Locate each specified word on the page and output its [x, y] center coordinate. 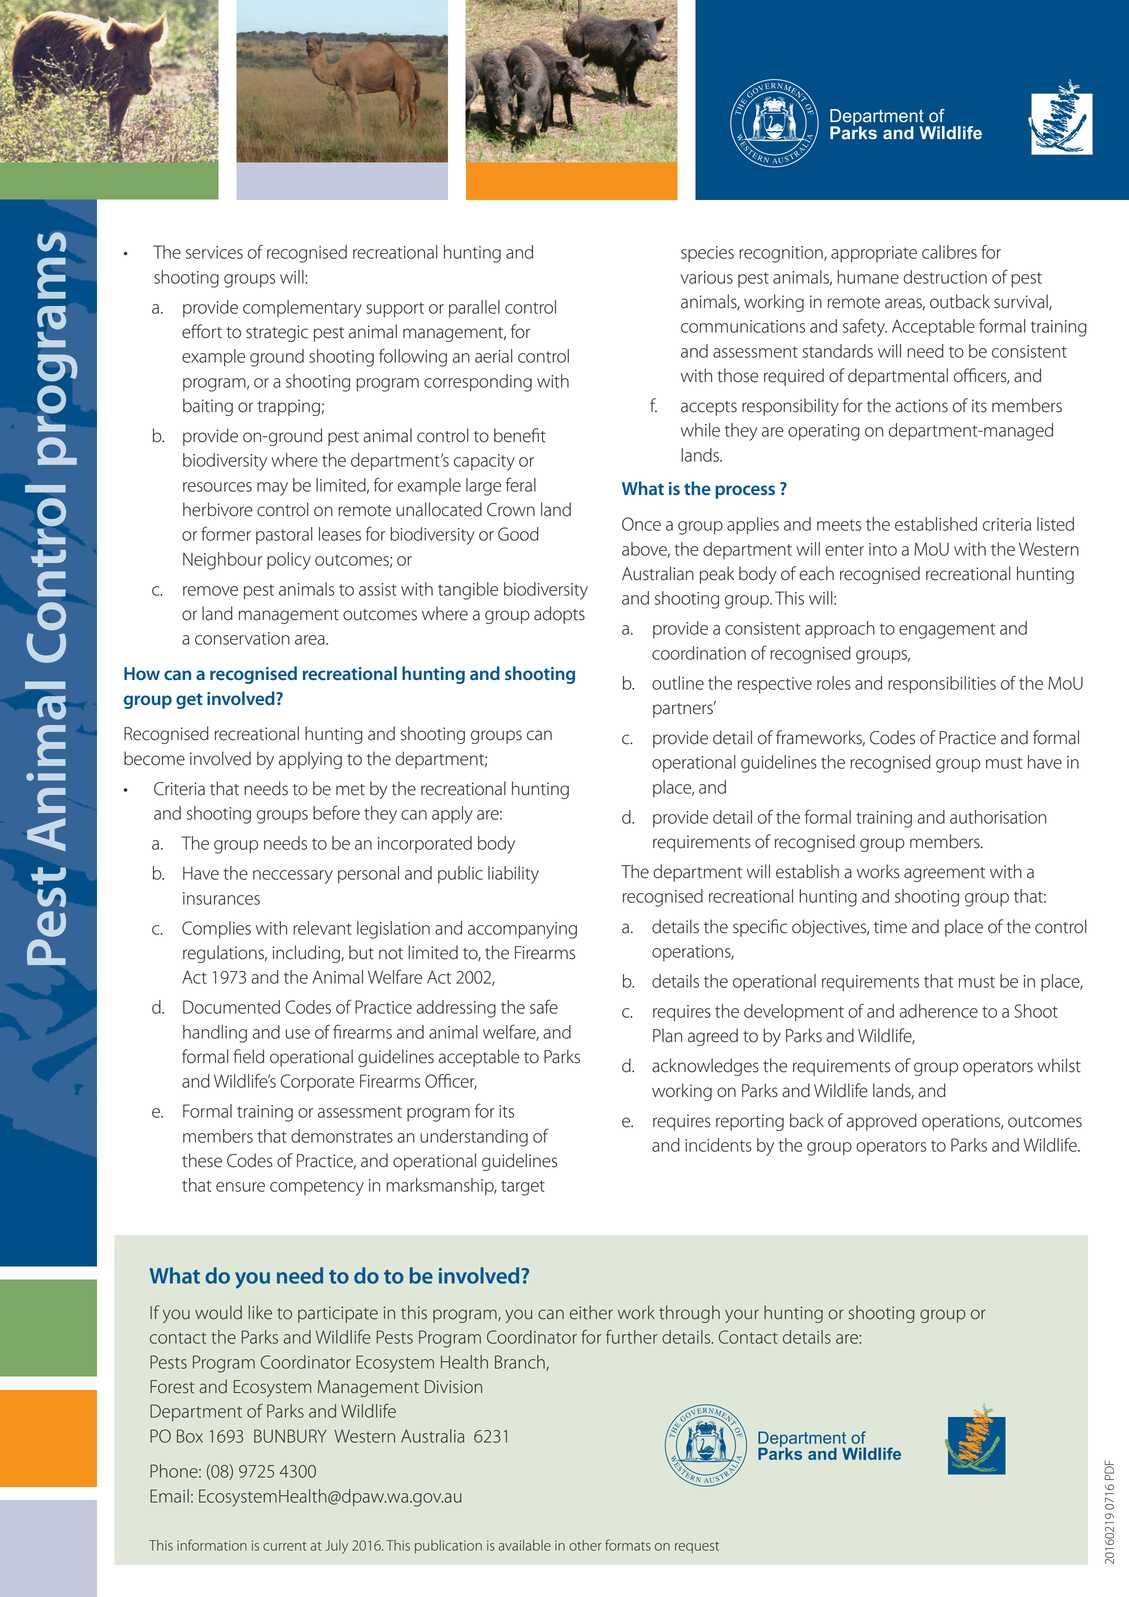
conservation [242, 638]
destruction [945, 277]
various [706, 277]
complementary [302, 309]
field [248, 1056]
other [585, 1545]
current [285, 1546]
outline [678, 683]
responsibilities [942, 684]
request [697, 1548]
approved [882, 1122]
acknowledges [705, 1067]
